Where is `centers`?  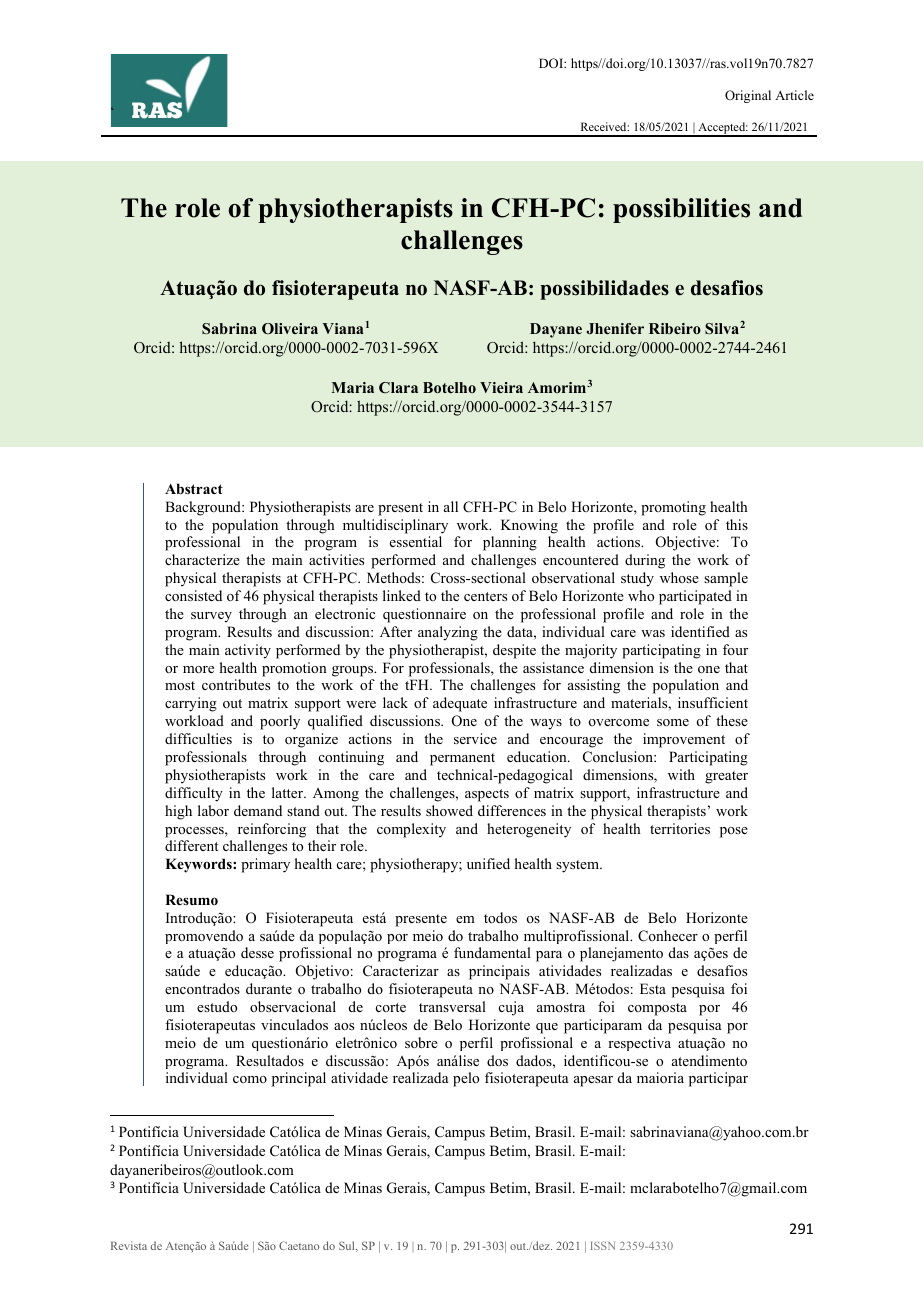
centers is located at coordinates (485, 596).
